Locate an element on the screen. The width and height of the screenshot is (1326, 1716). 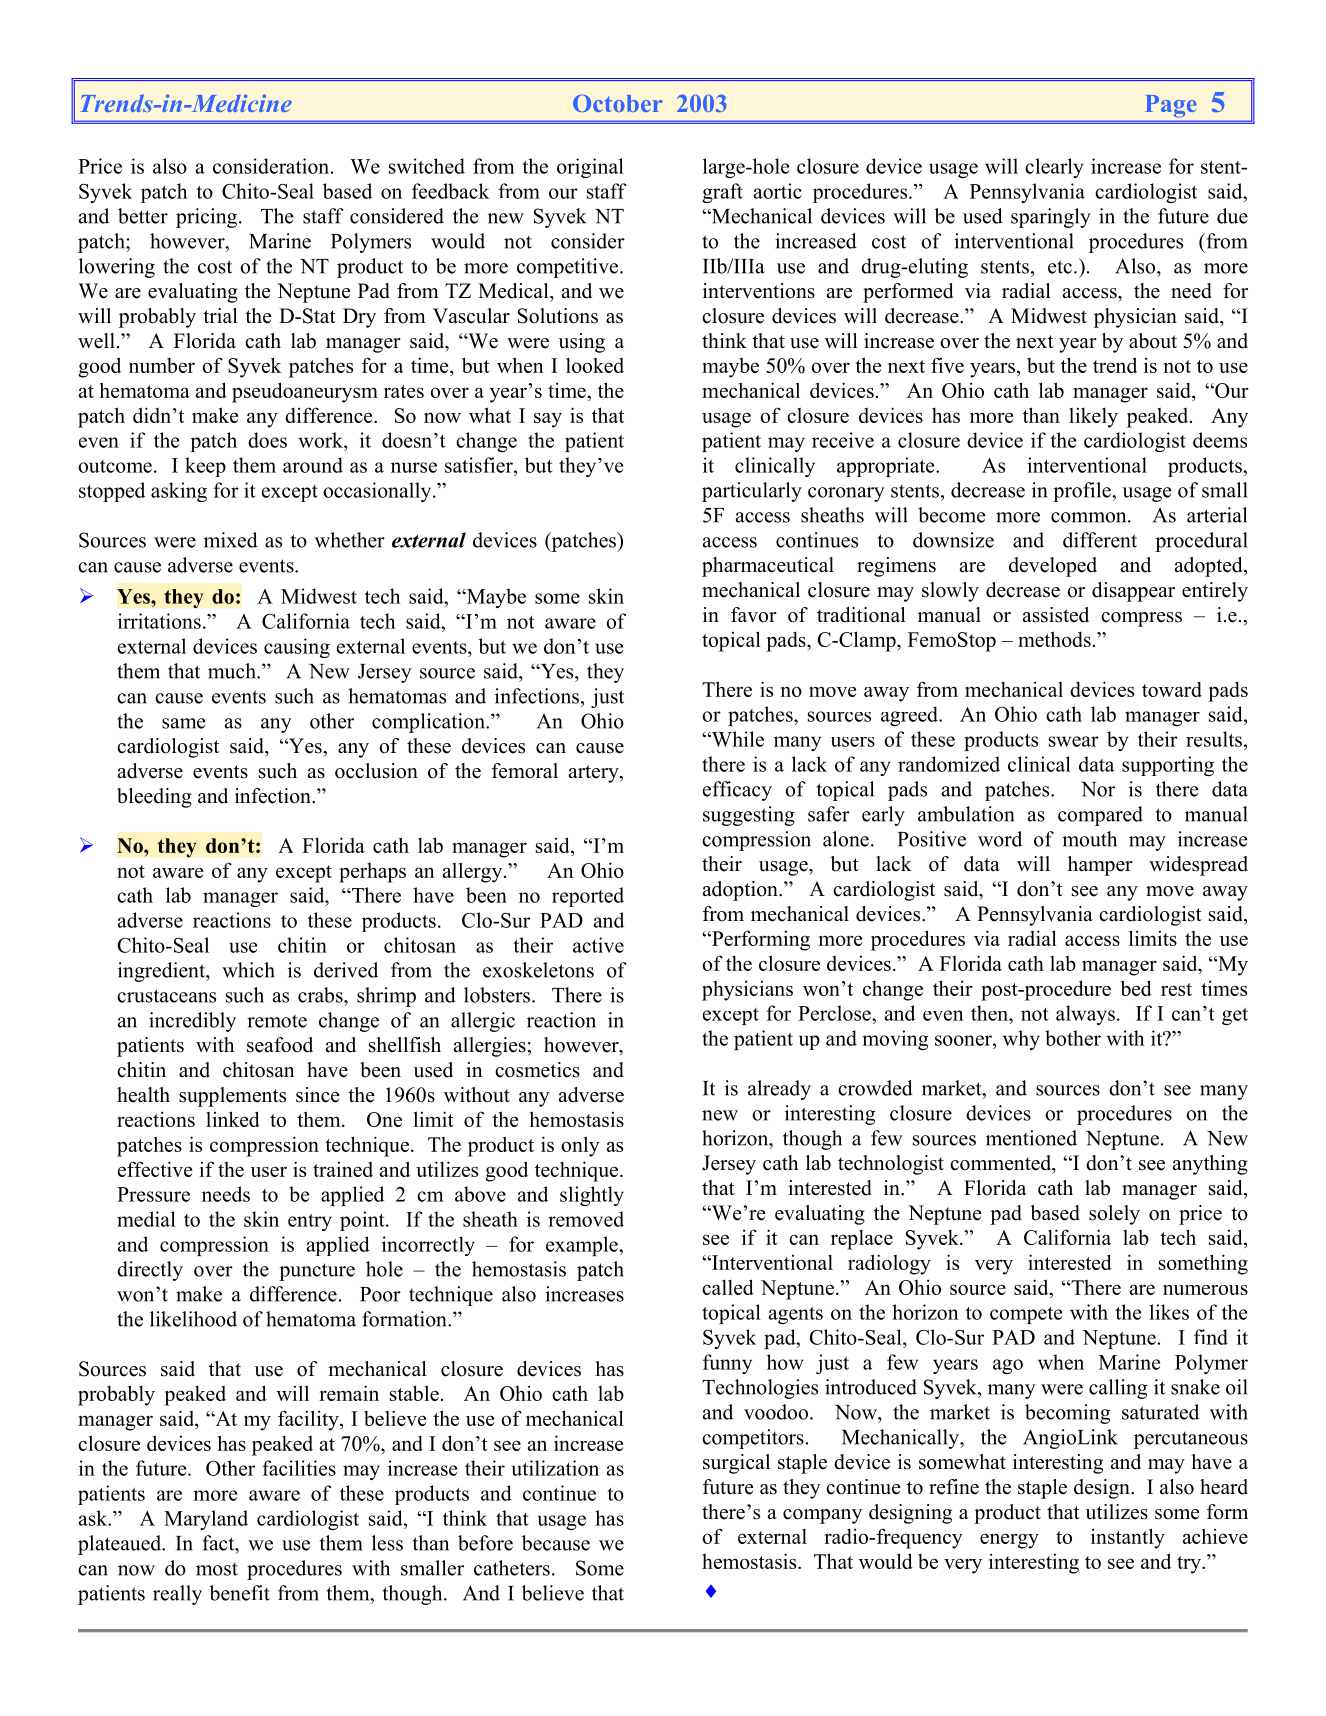
Page is located at coordinates (1171, 106).
